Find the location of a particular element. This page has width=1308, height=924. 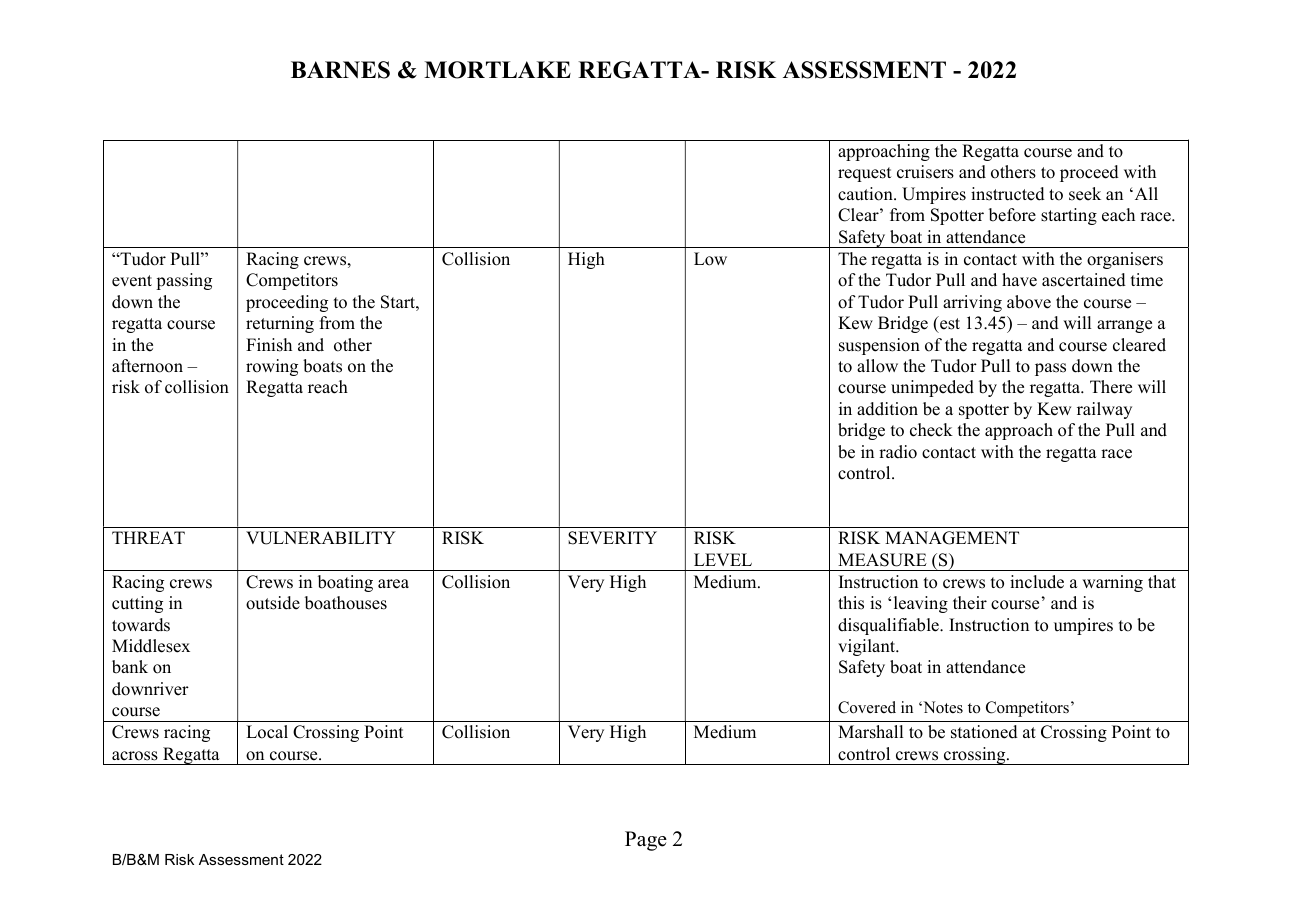

cruisers is located at coordinates (925, 172).
